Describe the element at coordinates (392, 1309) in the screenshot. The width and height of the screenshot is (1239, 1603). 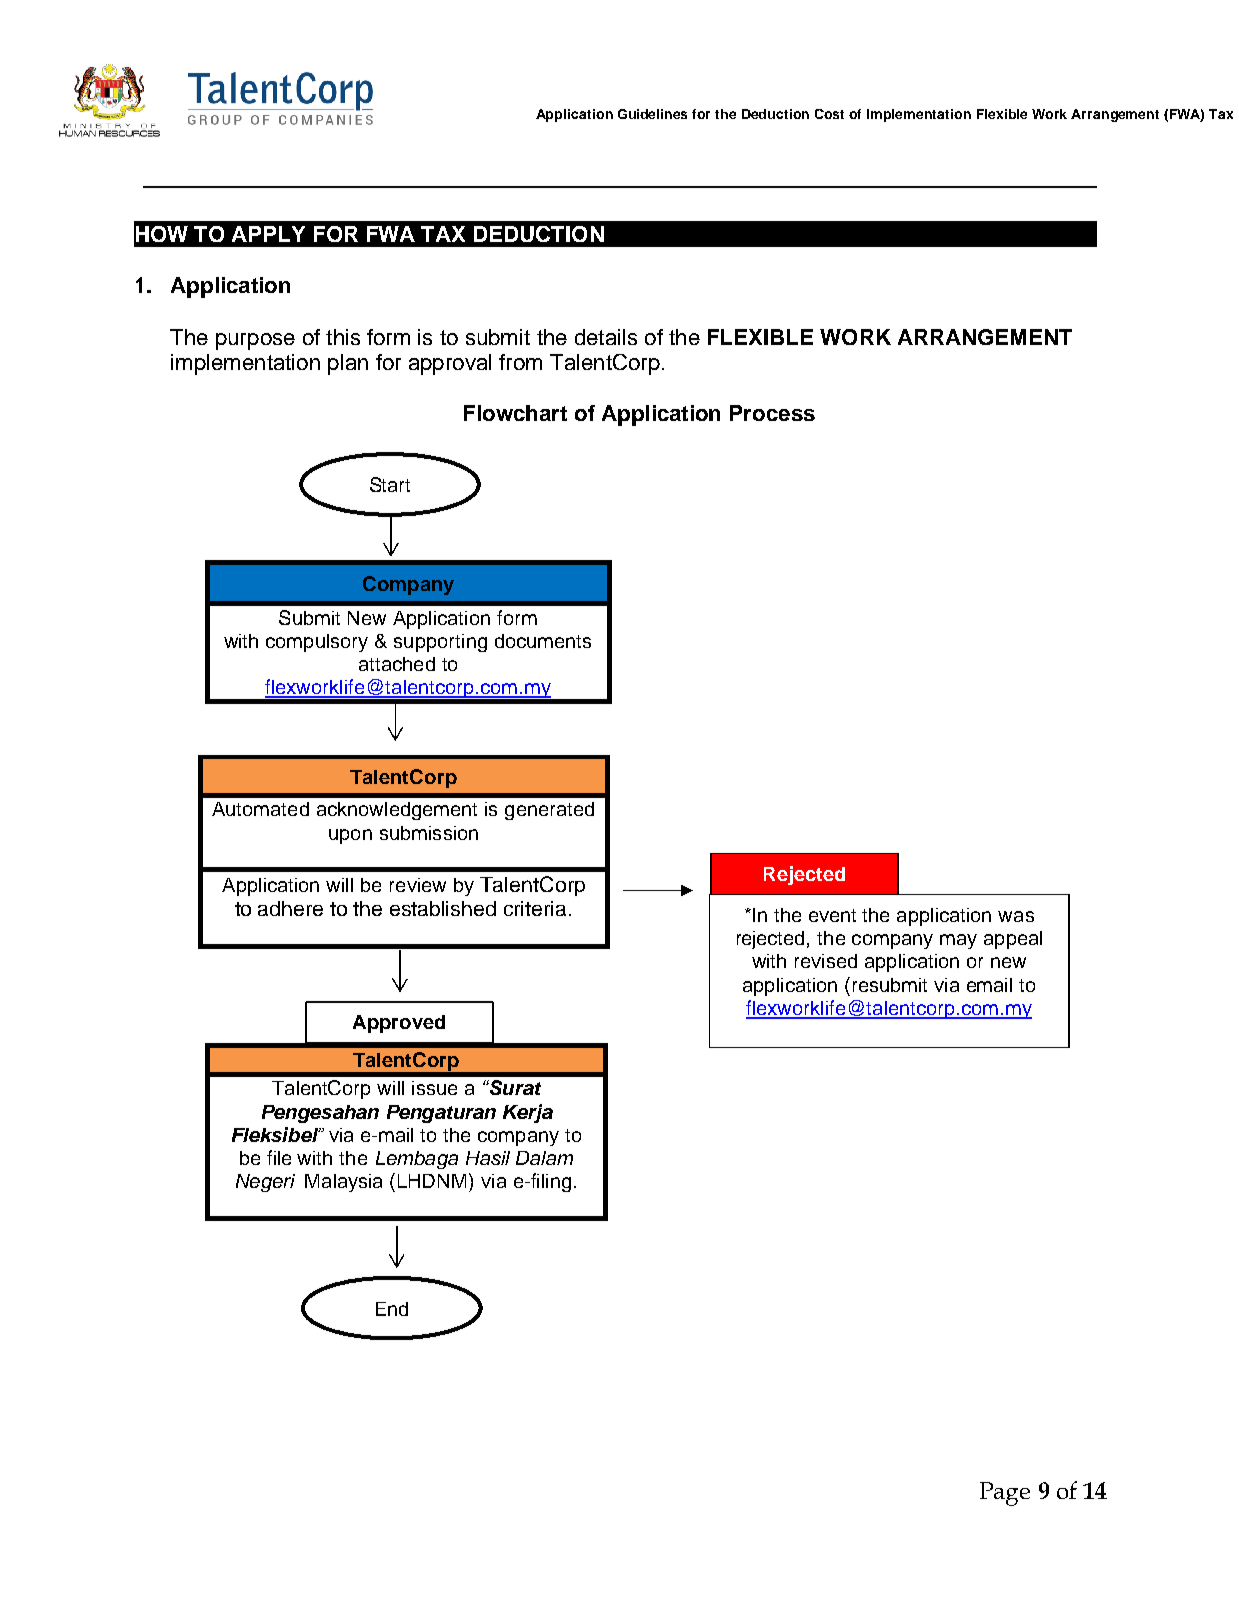
I see `End` at that location.
